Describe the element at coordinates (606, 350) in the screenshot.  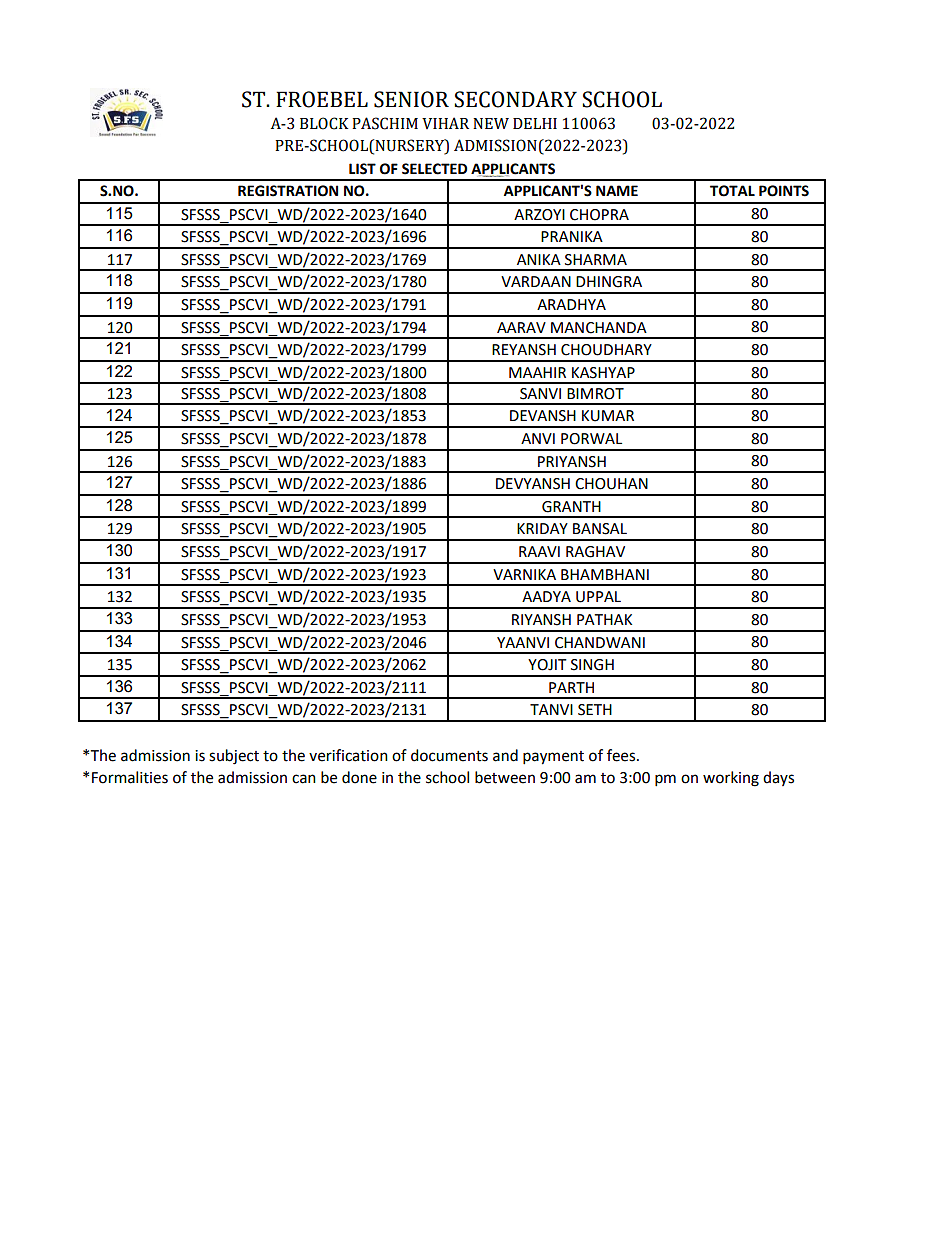
I see `CHOUDHARY` at that location.
